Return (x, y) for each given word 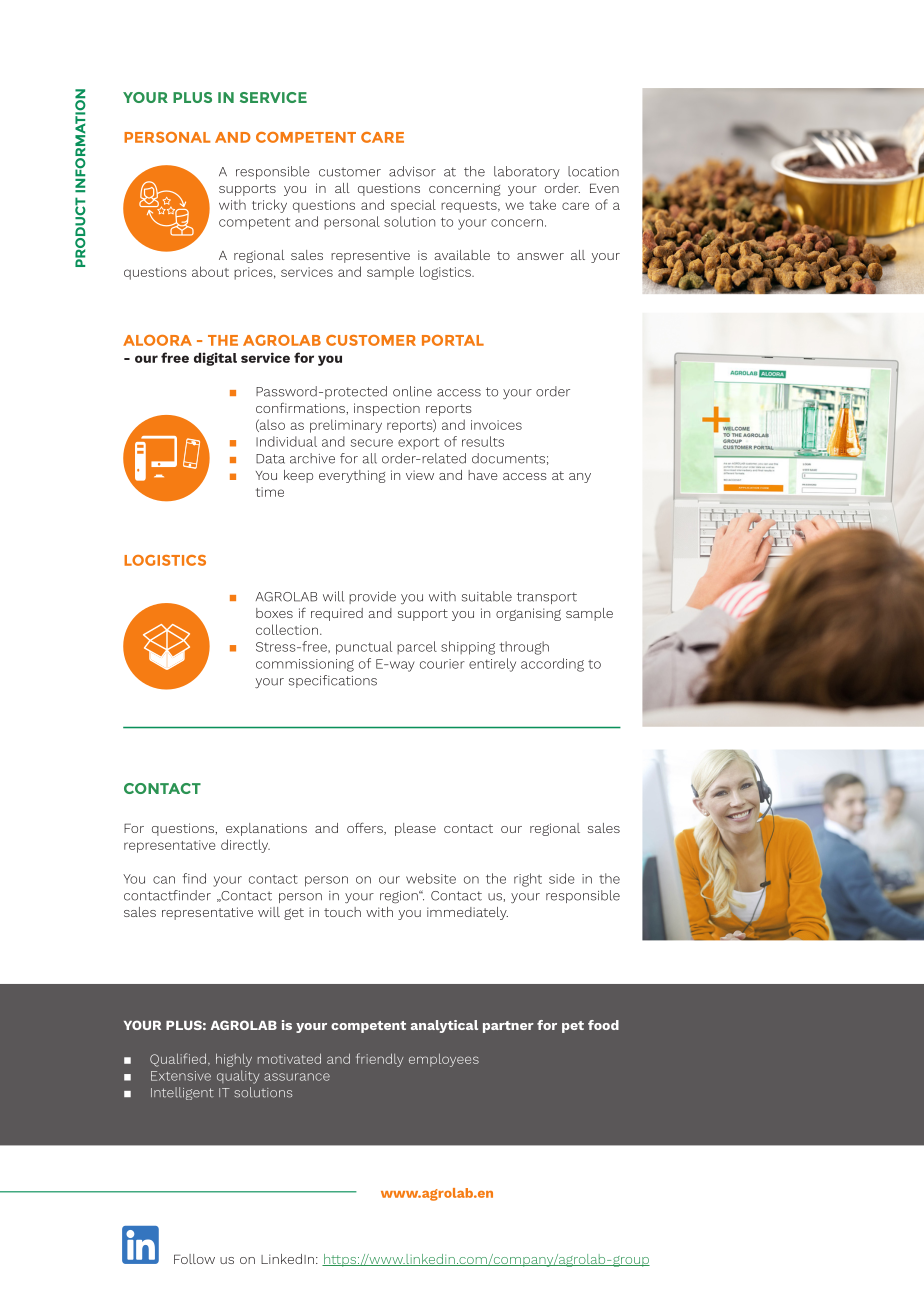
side (562, 878)
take (542, 204)
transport (547, 598)
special (413, 206)
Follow (194, 1259)
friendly (379, 1060)
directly (245, 846)
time (270, 492)
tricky (269, 206)
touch (342, 912)
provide (372, 597)
